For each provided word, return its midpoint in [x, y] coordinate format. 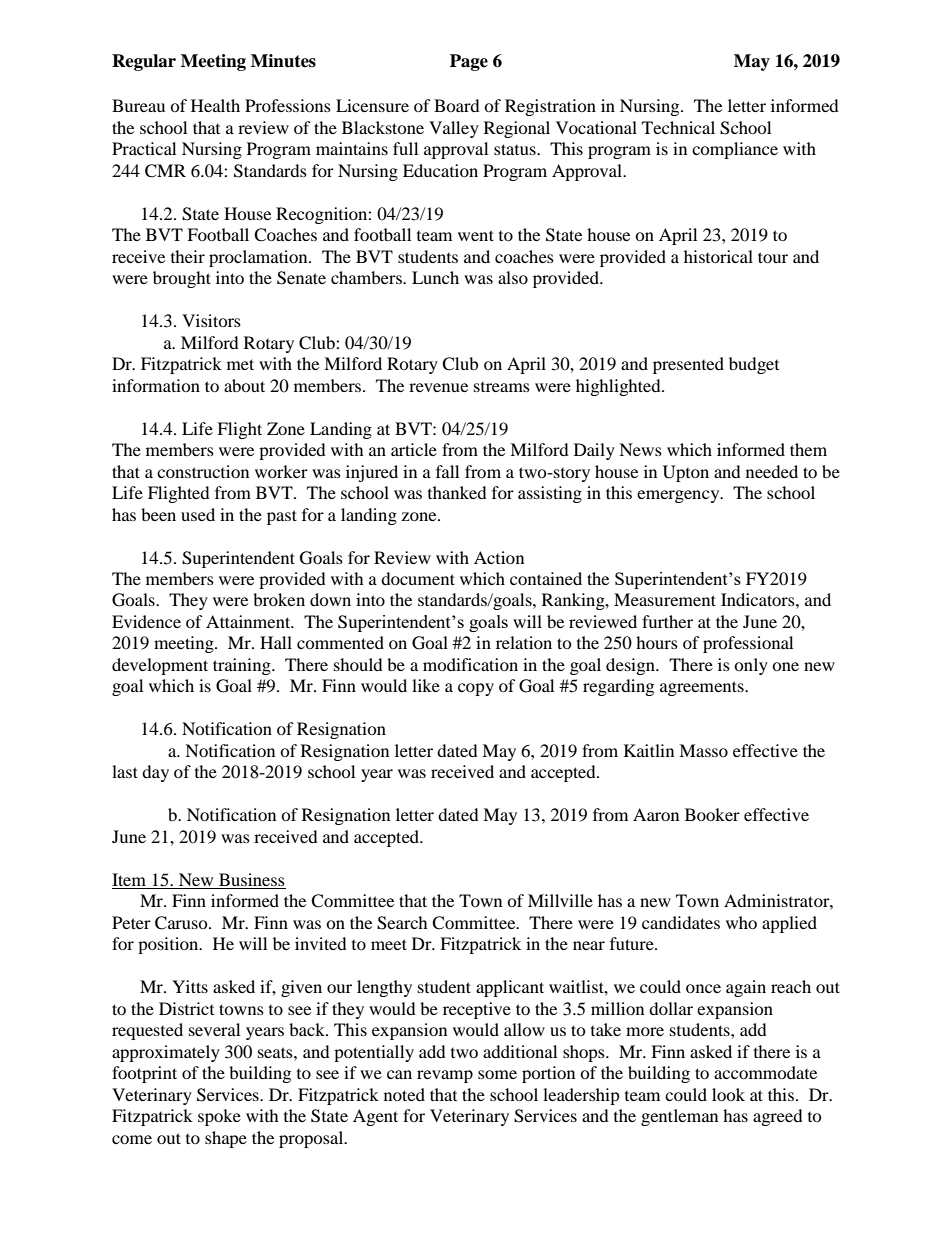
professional [748, 644]
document [418, 578]
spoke [219, 1117]
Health [215, 105]
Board [457, 105]
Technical [678, 127]
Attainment [249, 621]
